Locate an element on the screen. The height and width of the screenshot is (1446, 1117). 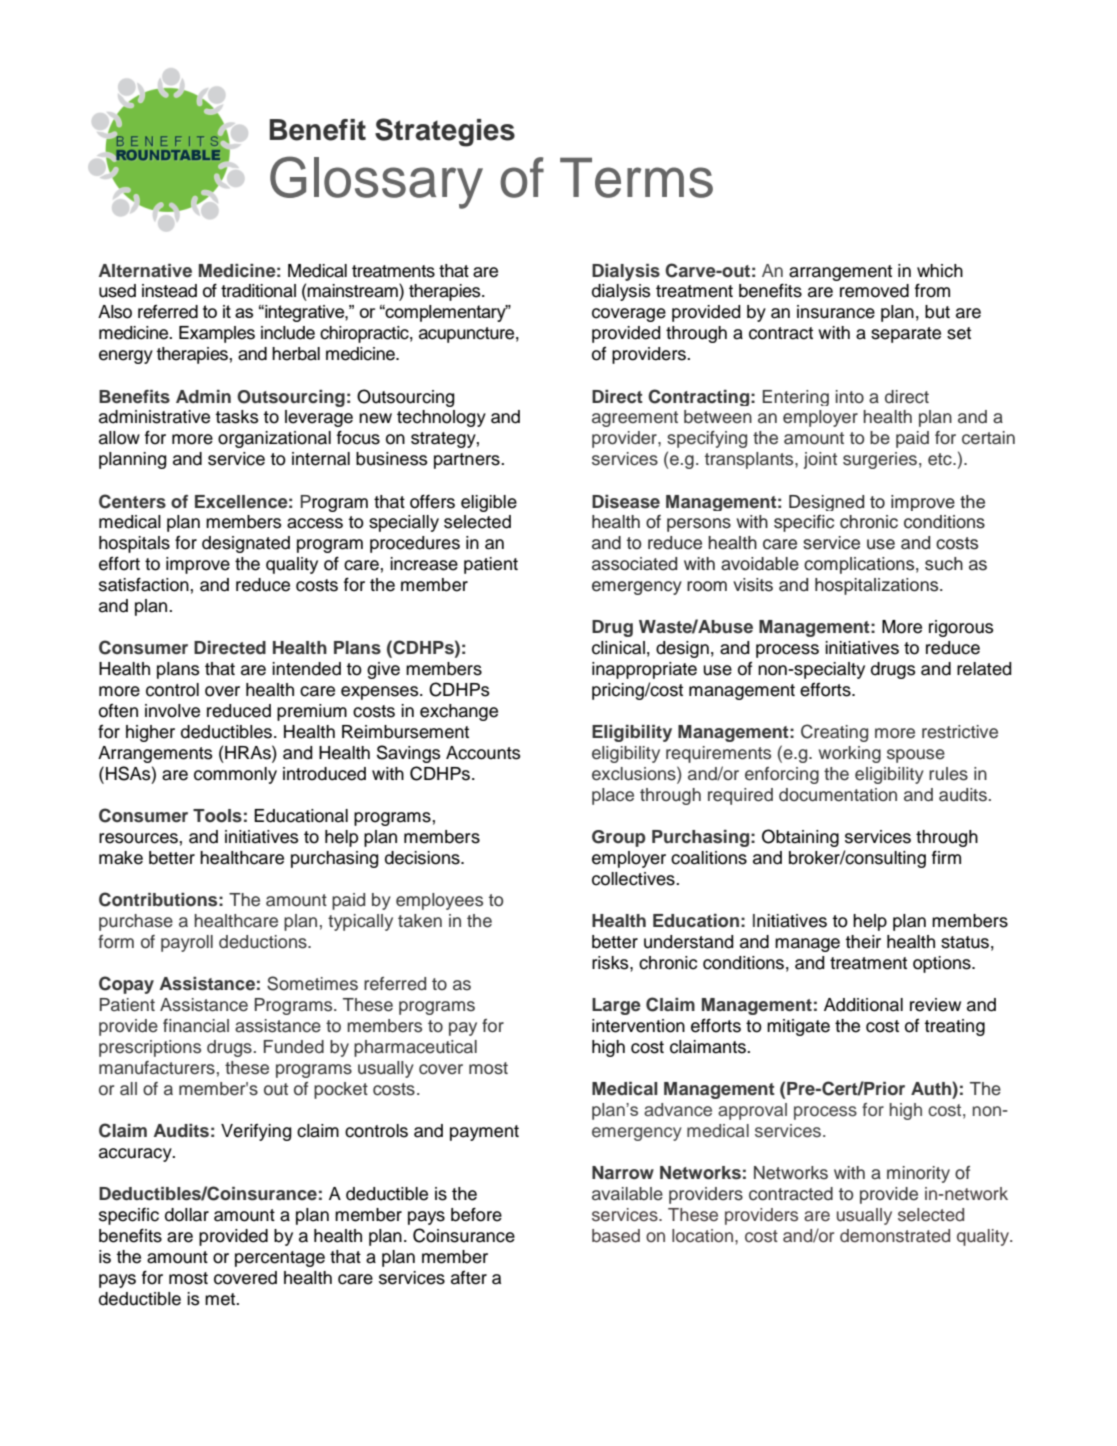
dollar is located at coordinates (187, 1215).
